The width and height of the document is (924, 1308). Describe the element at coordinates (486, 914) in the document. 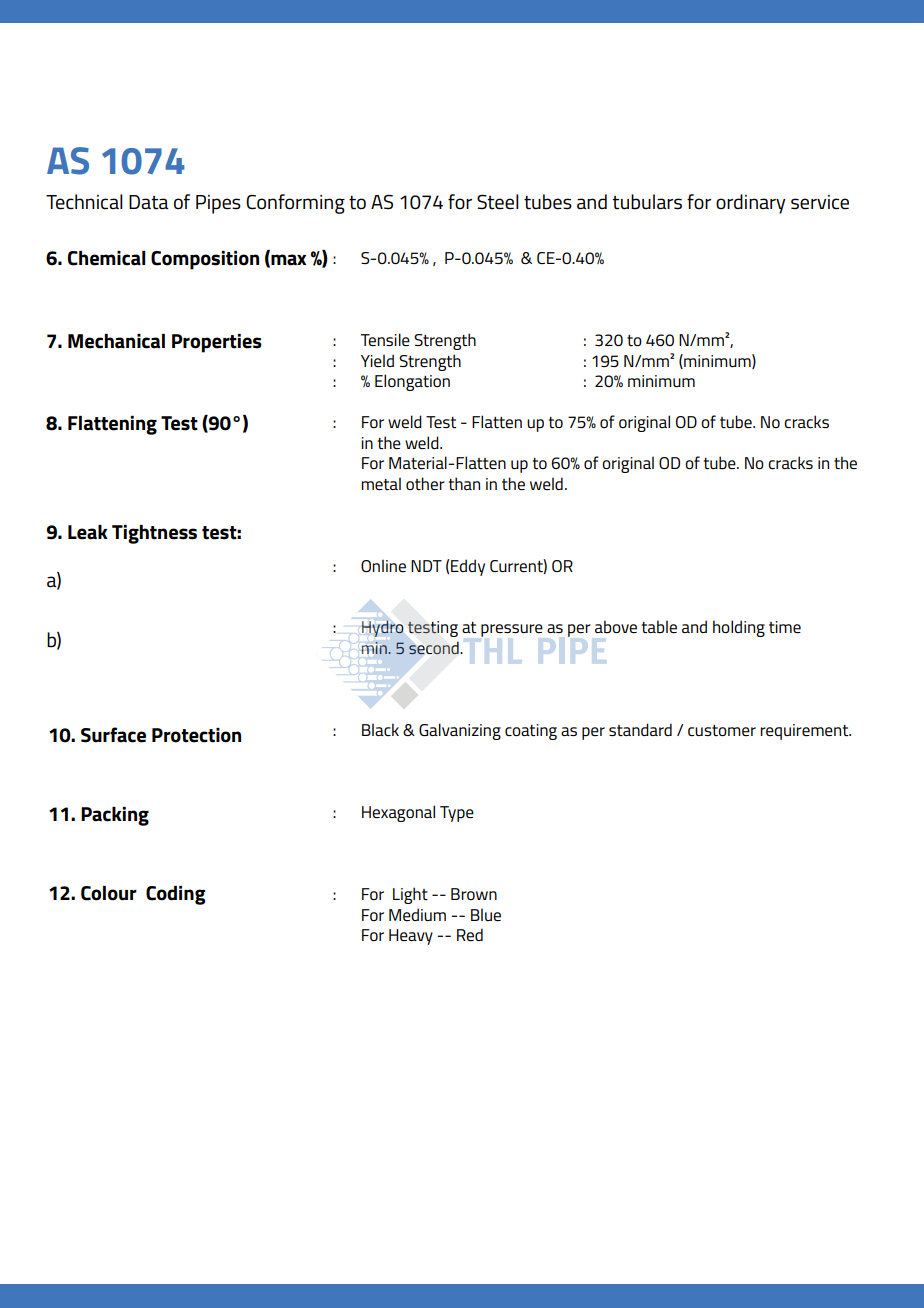

I see `Blue` at that location.
